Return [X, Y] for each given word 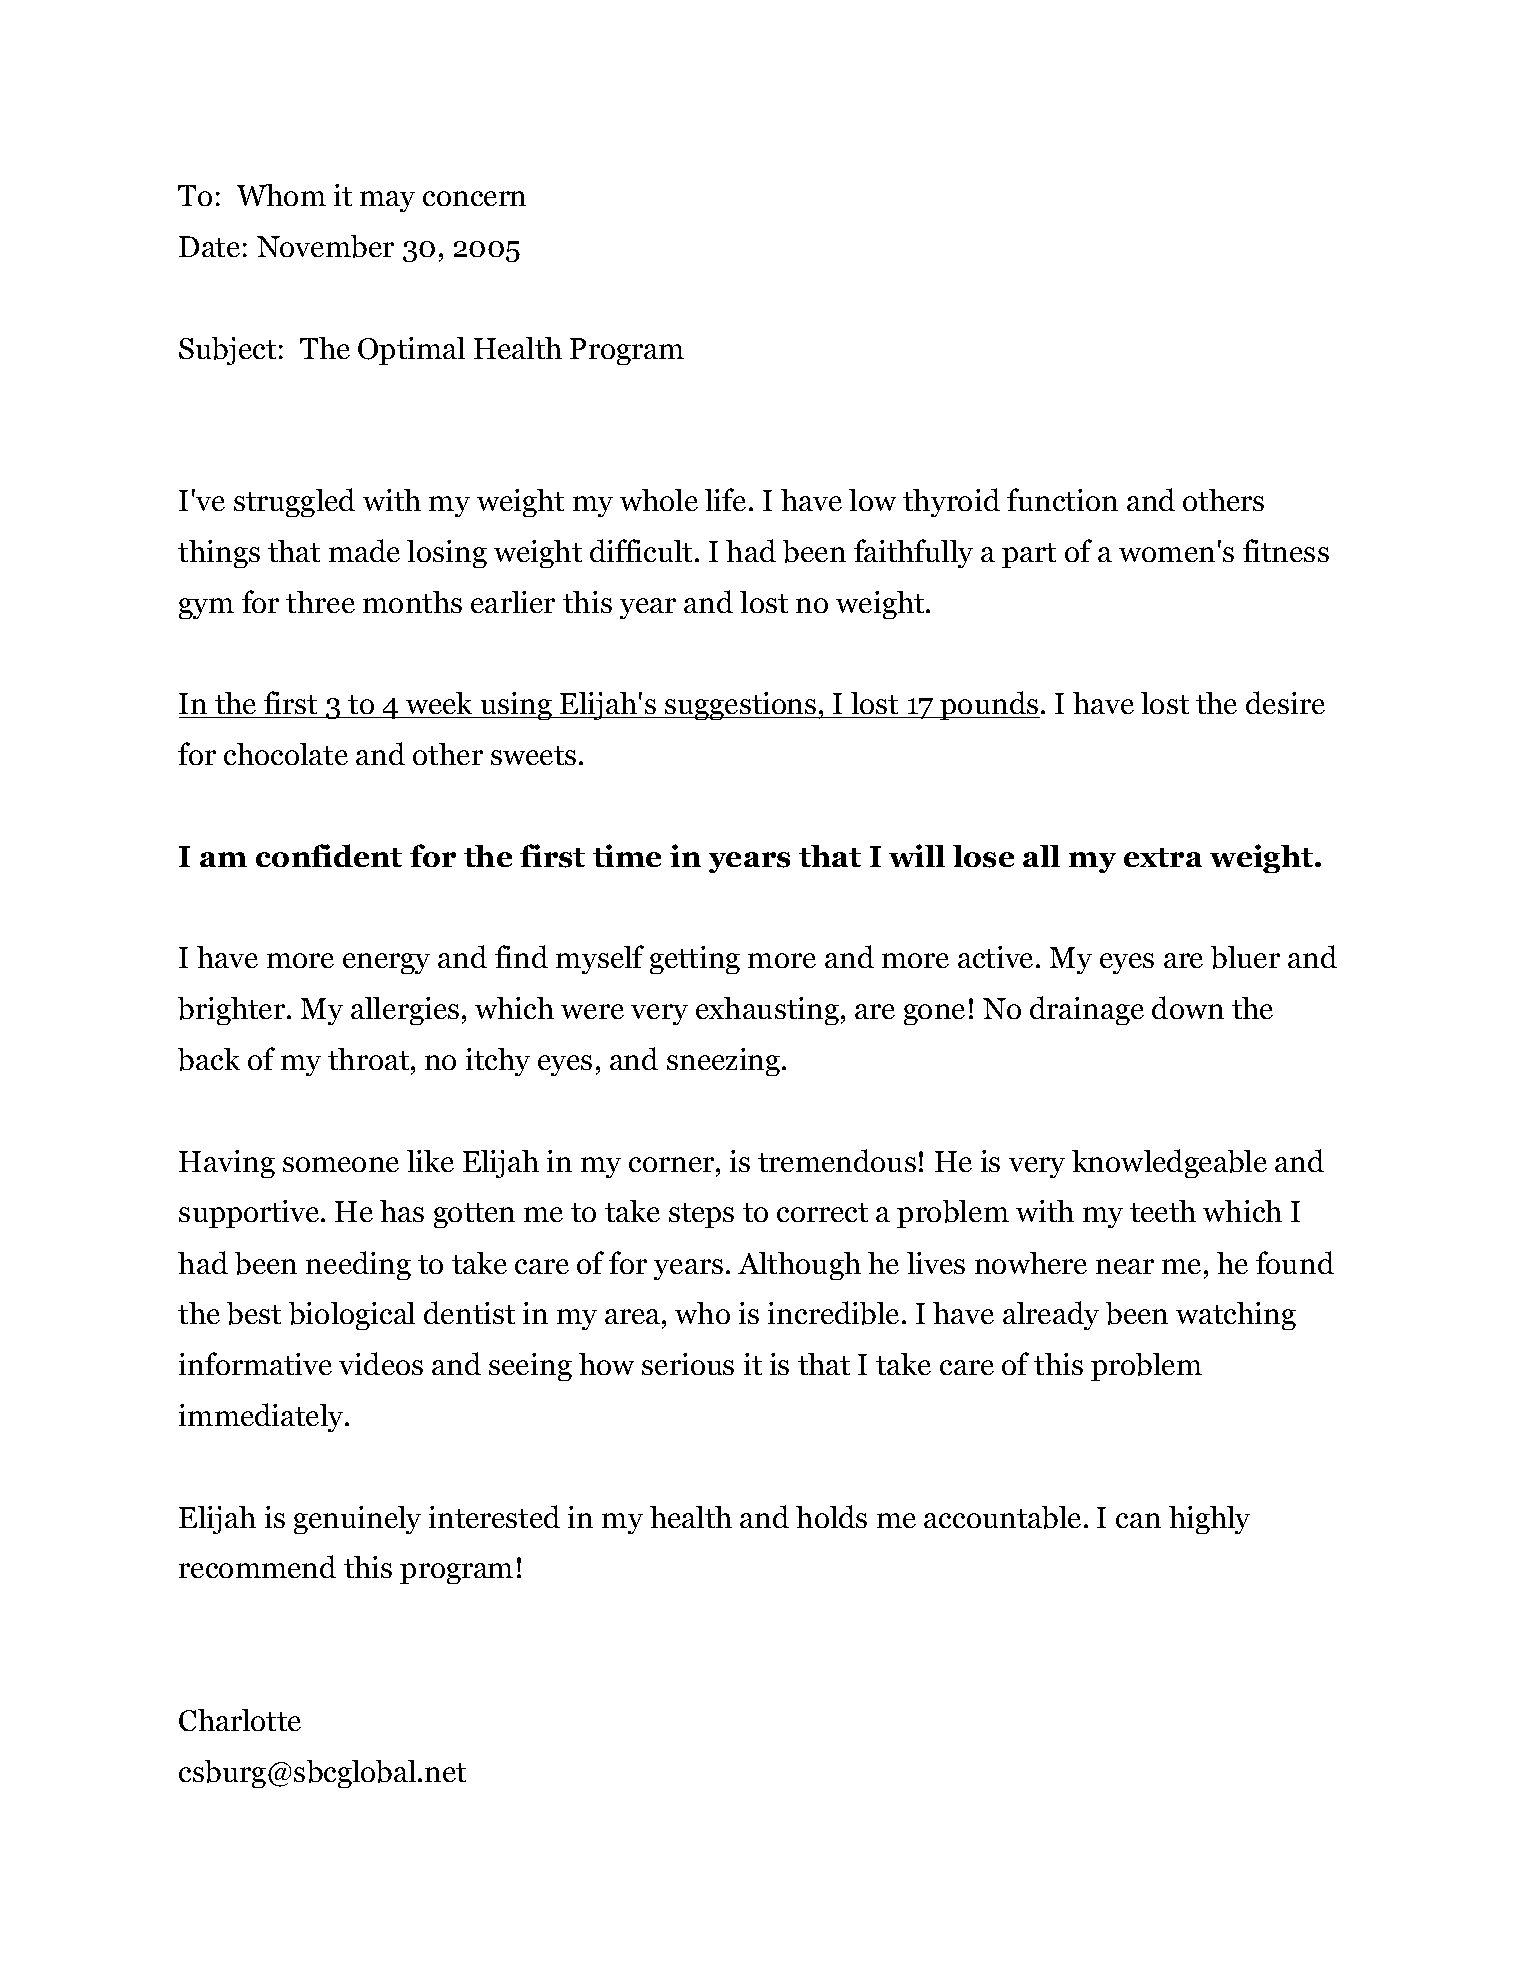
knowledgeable [1169, 1163]
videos [381, 1363]
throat [368, 1059]
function [1062, 499]
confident [329, 855]
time [627, 855]
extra [1163, 857]
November [325, 246]
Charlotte [240, 1720]
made [364, 550]
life [725, 499]
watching [1236, 1316]
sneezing [725, 1062]
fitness [1286, 550]
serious [688, 1364]
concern [474, 198]
